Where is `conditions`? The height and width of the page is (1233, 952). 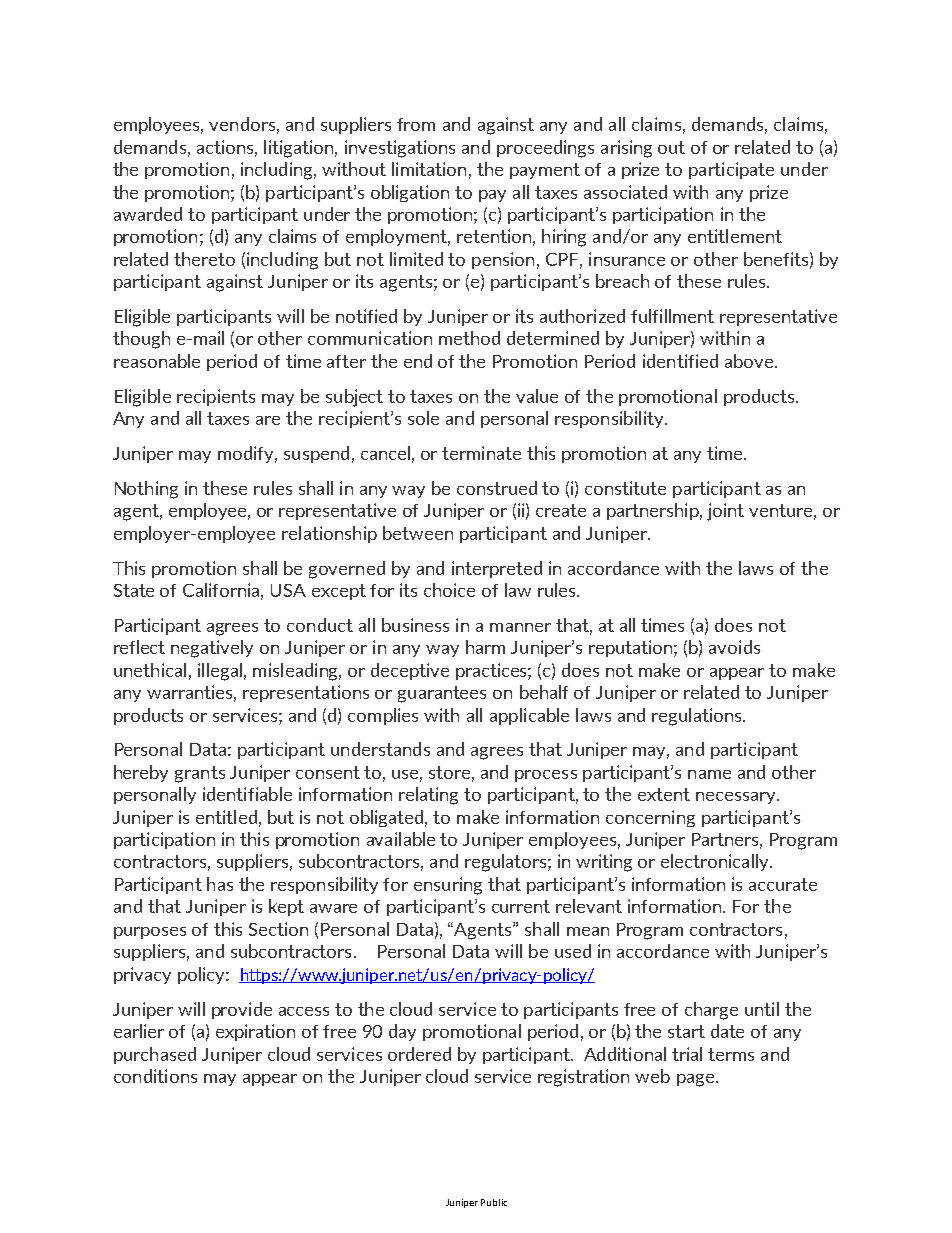
conditions is located at coordinates (155, 1076).
